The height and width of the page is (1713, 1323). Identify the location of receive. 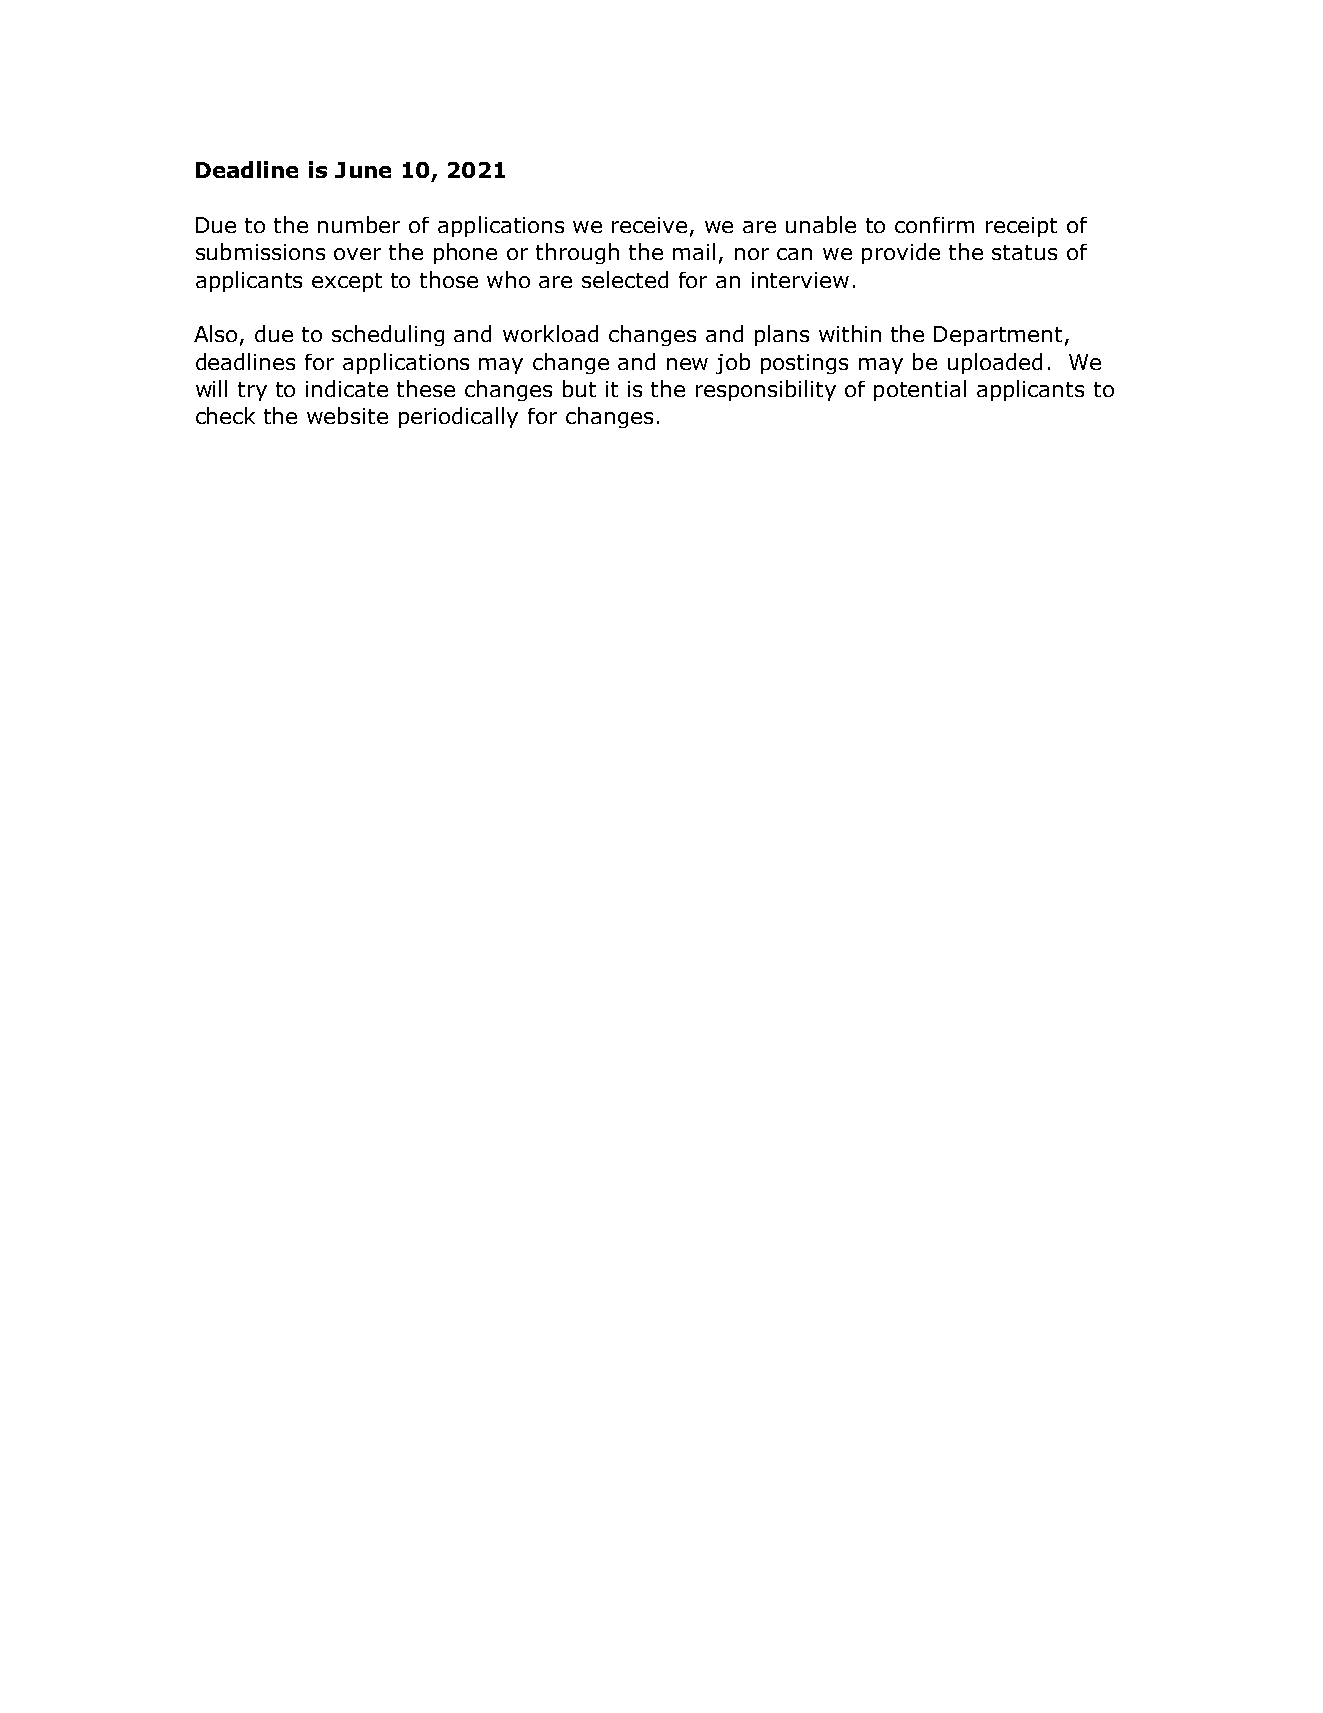
(649, 225).
